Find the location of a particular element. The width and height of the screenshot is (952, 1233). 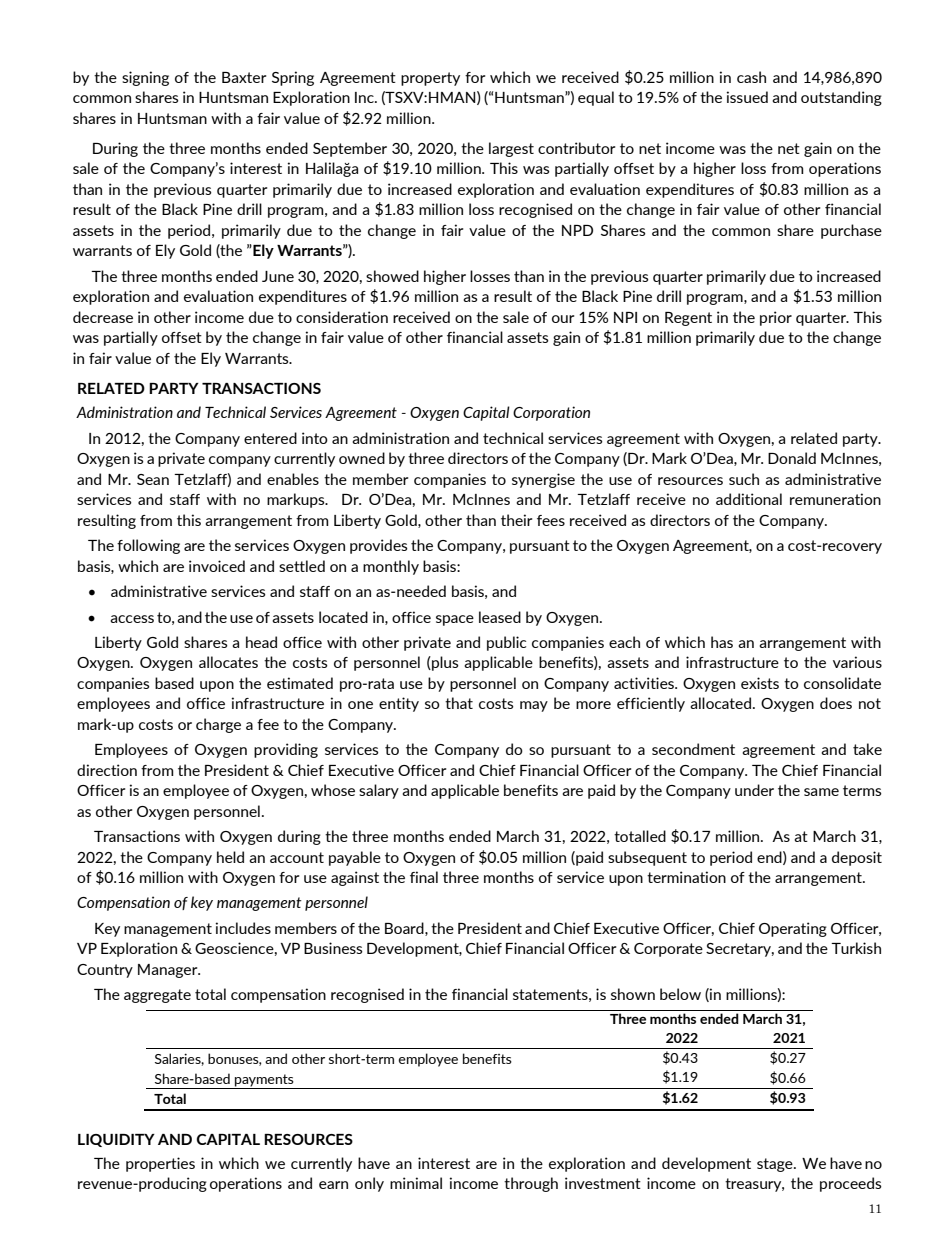

allocates is located at coordinates (228, 662).
